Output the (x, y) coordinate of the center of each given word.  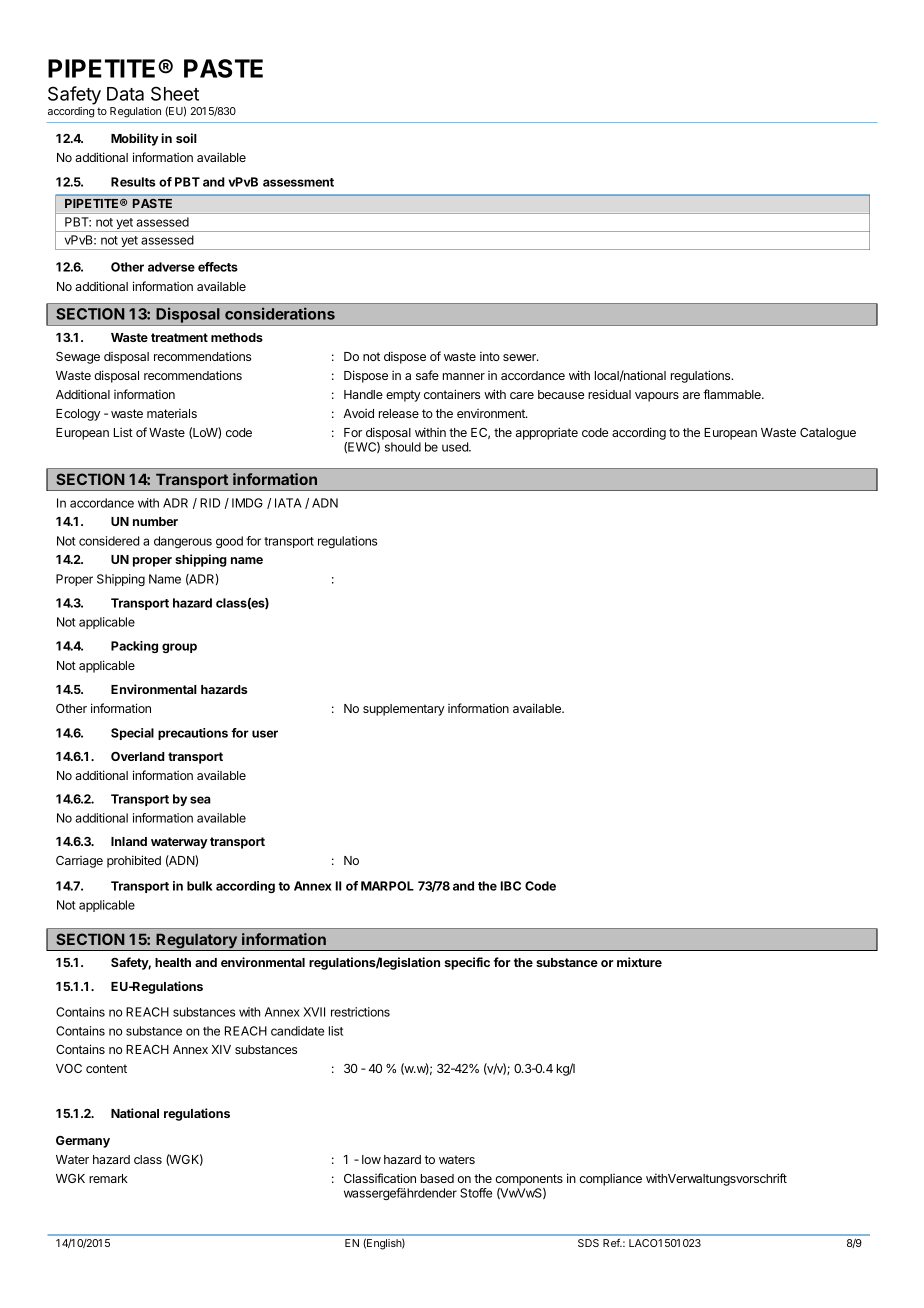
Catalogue (828, 434)
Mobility (135, 139)
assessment (298, 182)
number (155, 521)
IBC (511, 886)
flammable (733, 394)
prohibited (134, 861)
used (456, 447)
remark (108, 1178)
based (437, 1178)
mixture (639, 962)
